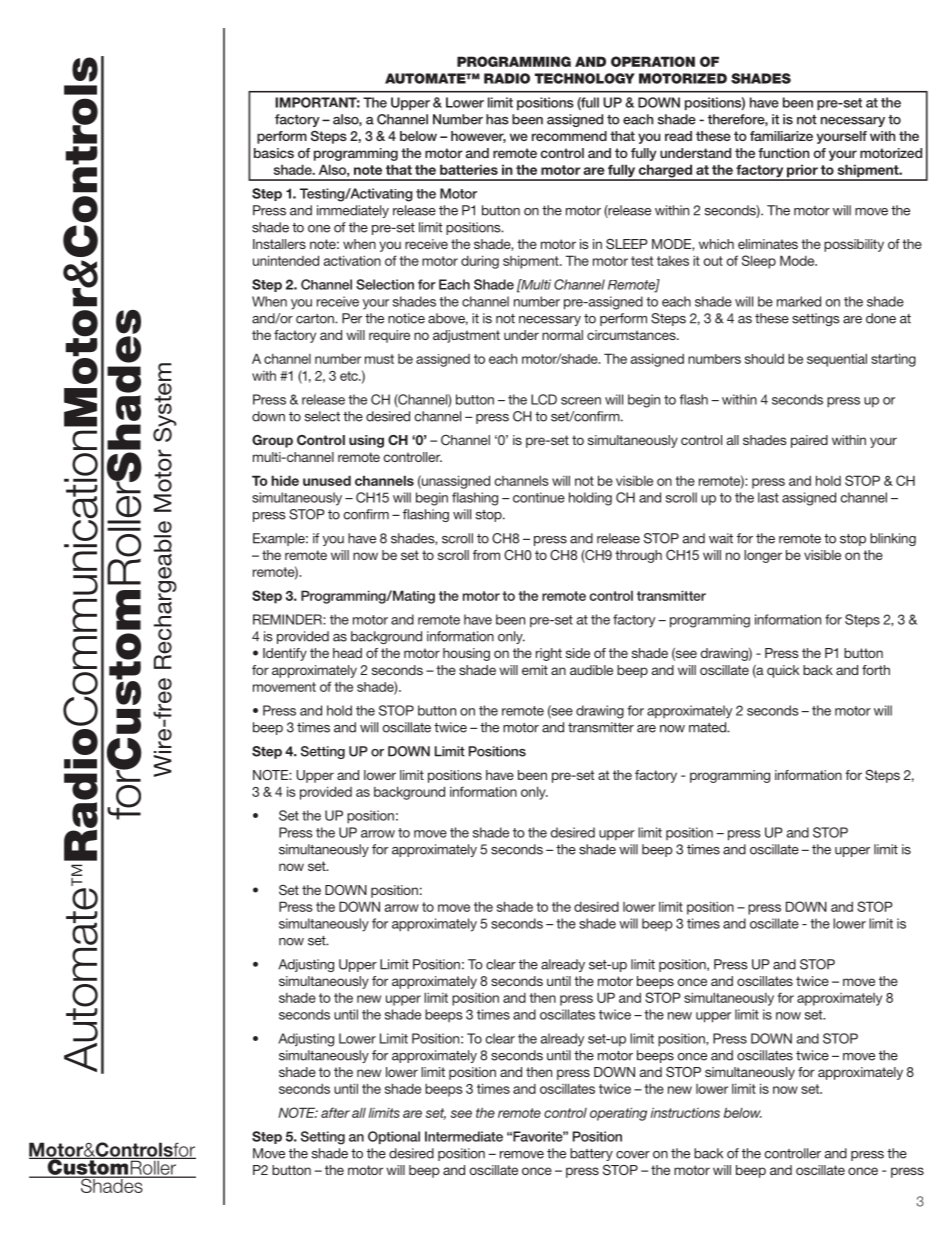  What do you see at coordinates (708, 727) in the screenshot?
I see `mated` at bounding box center [708, 727].
